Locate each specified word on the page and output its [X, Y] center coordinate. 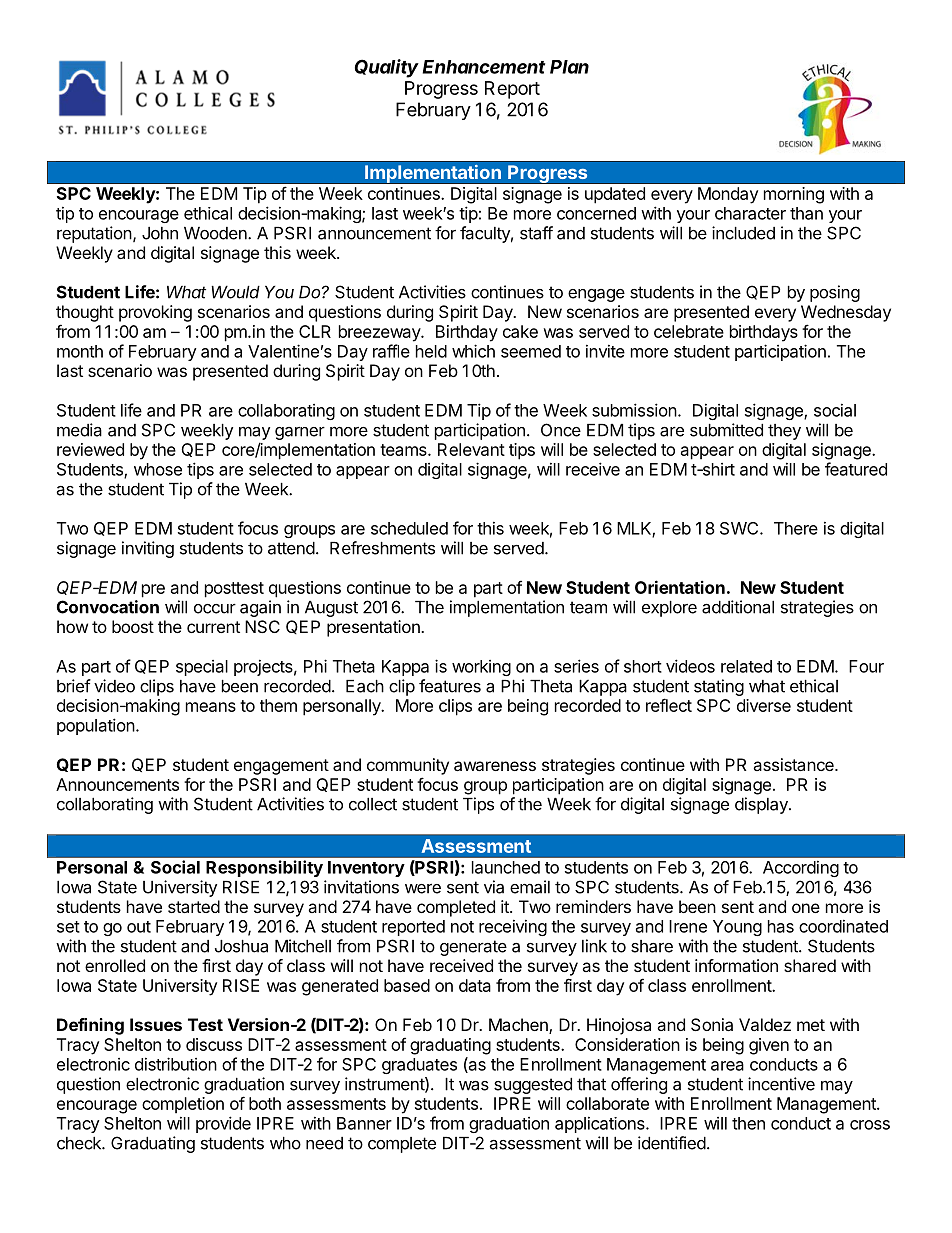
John [160, 233]
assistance [794, 764]
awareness [495, 766]
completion [183, 1105]
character [750, 213]
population [96, 726]
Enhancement [483, 67]
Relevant [471, 449]
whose [158, 469]
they [784, 432]
